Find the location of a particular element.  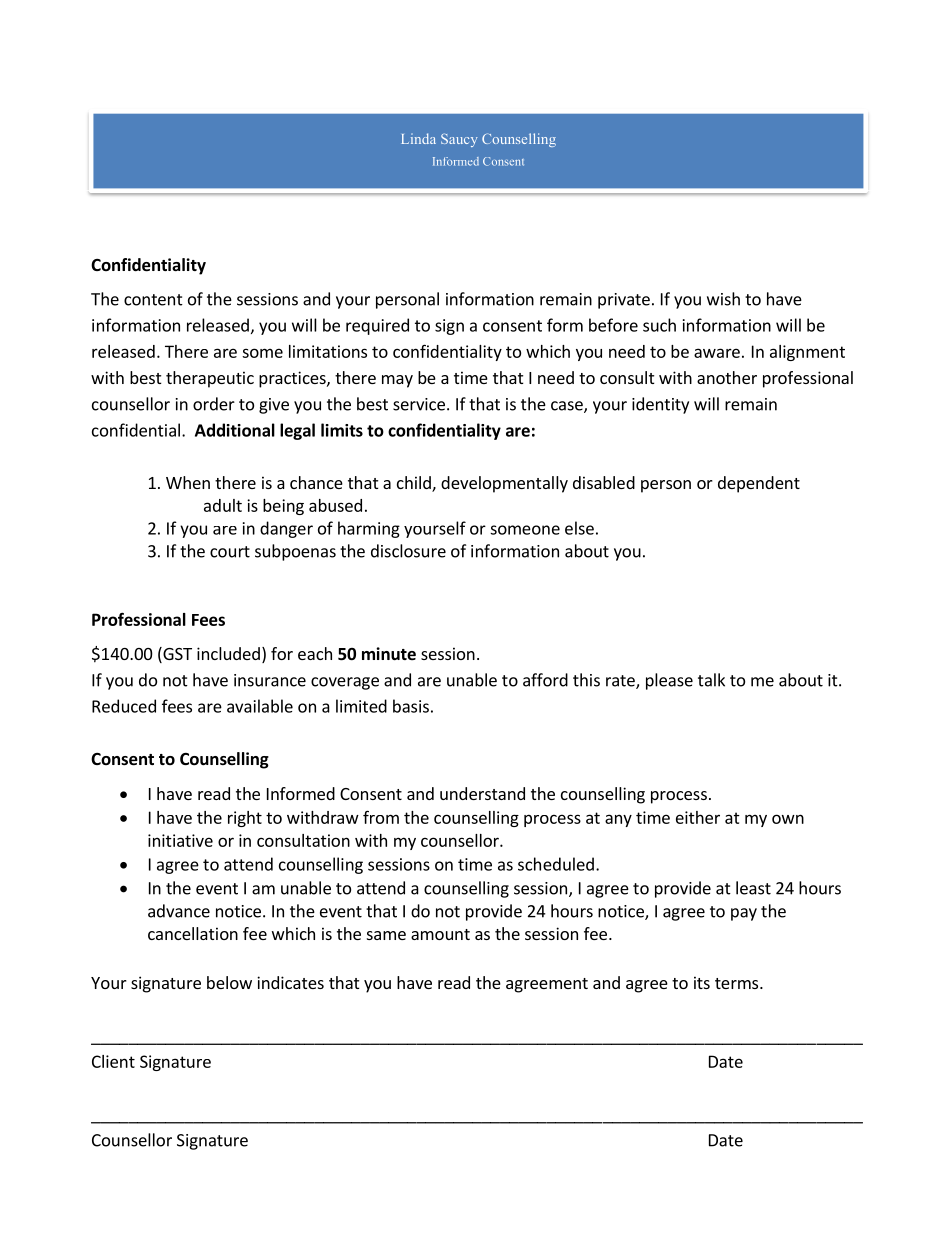

Saucy is located at coordinates (459, 140).
